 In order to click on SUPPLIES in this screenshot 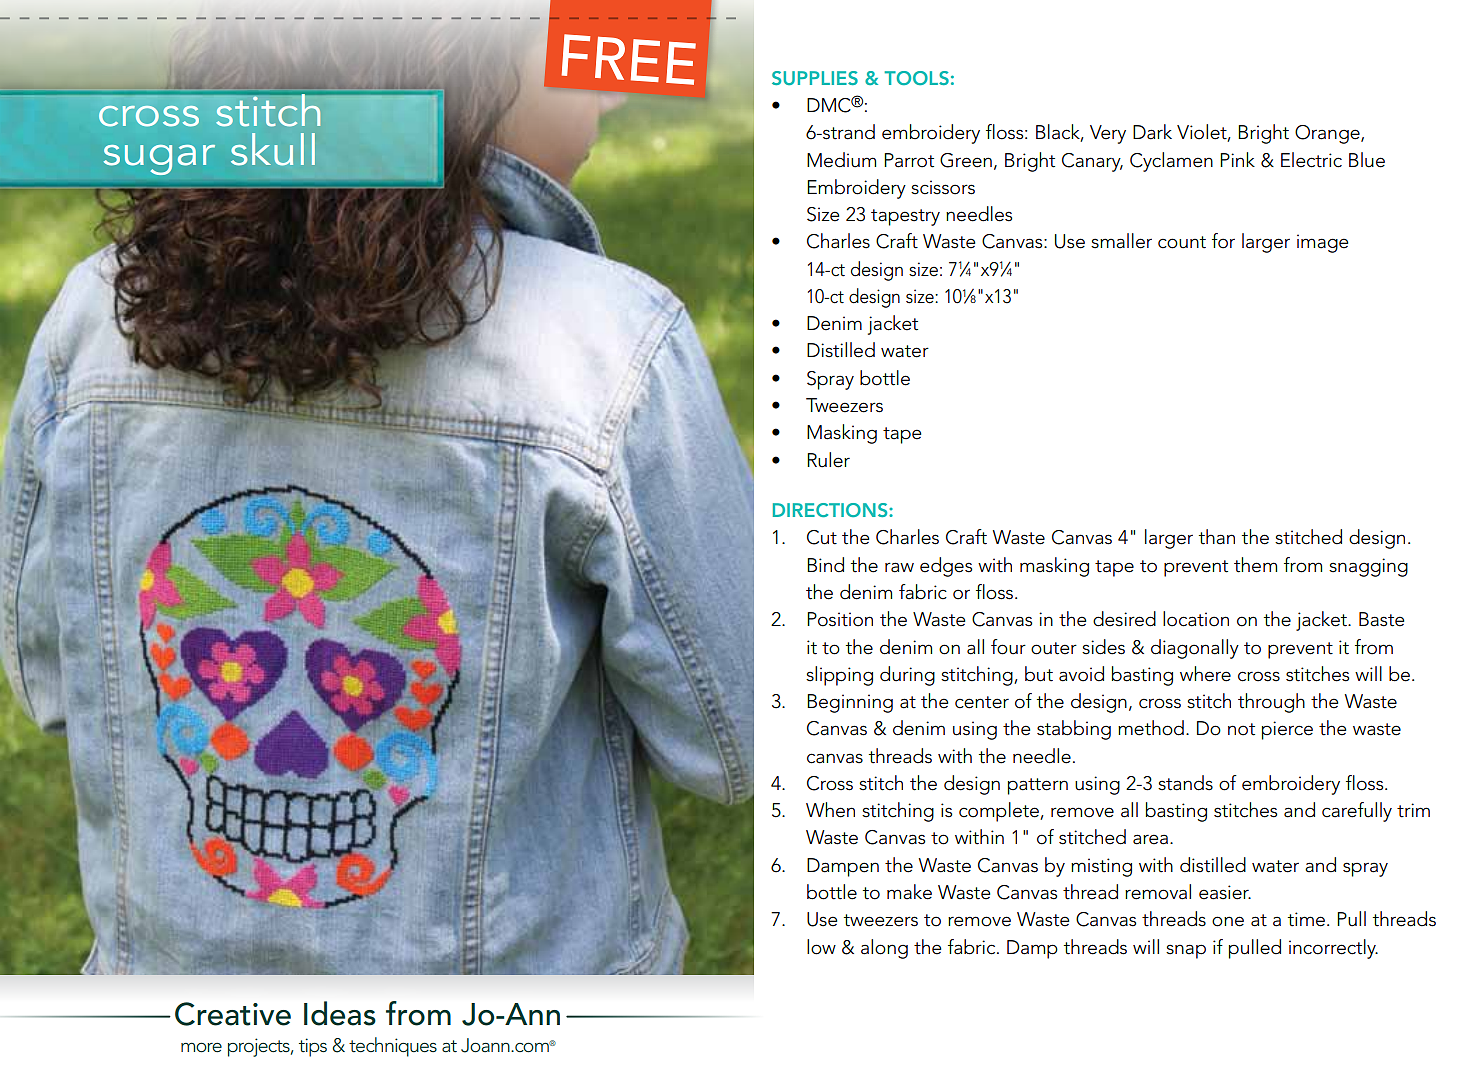, I will do `click(815, 78)`.
